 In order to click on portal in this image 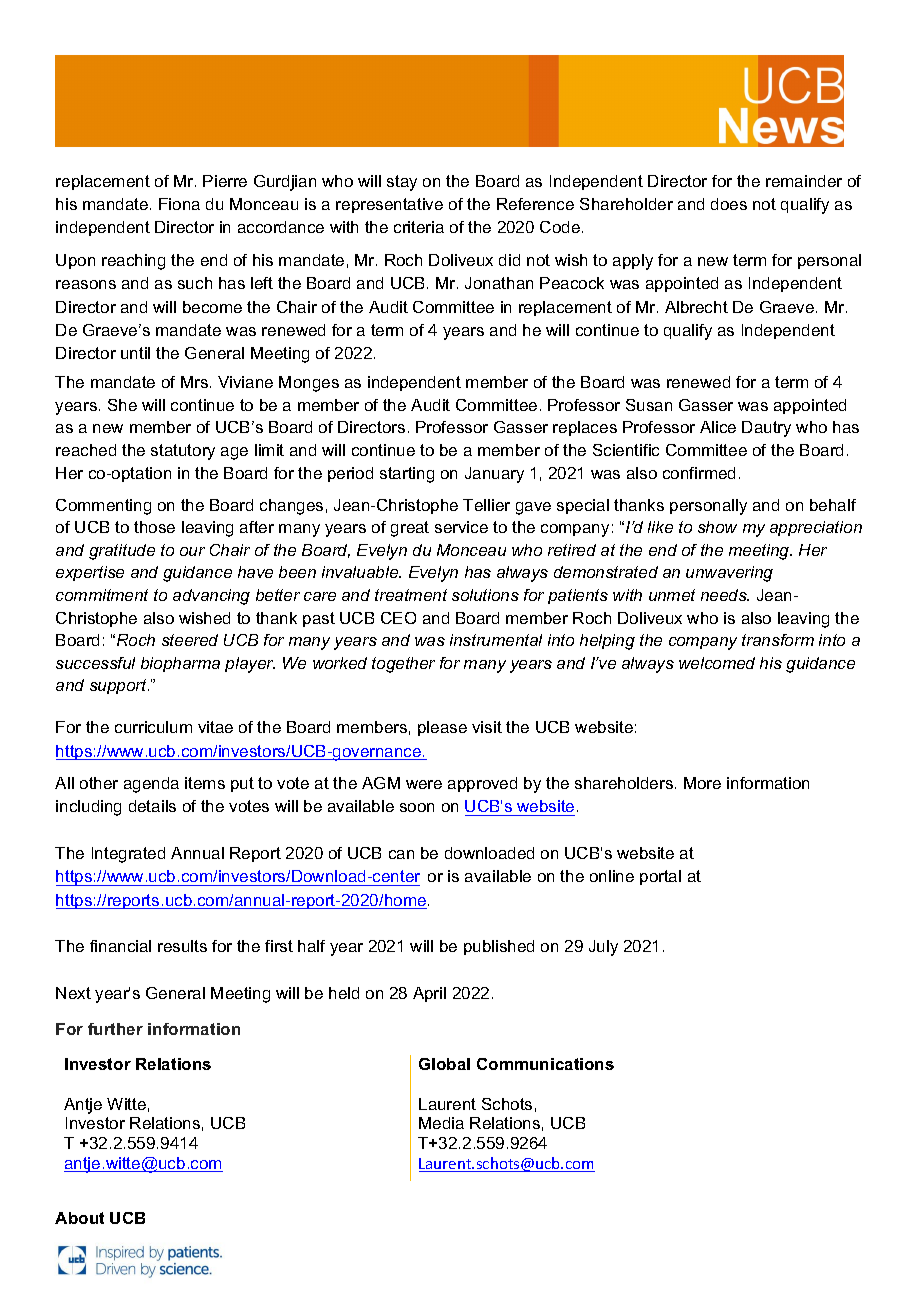, I will do `click(660, 877)`.
